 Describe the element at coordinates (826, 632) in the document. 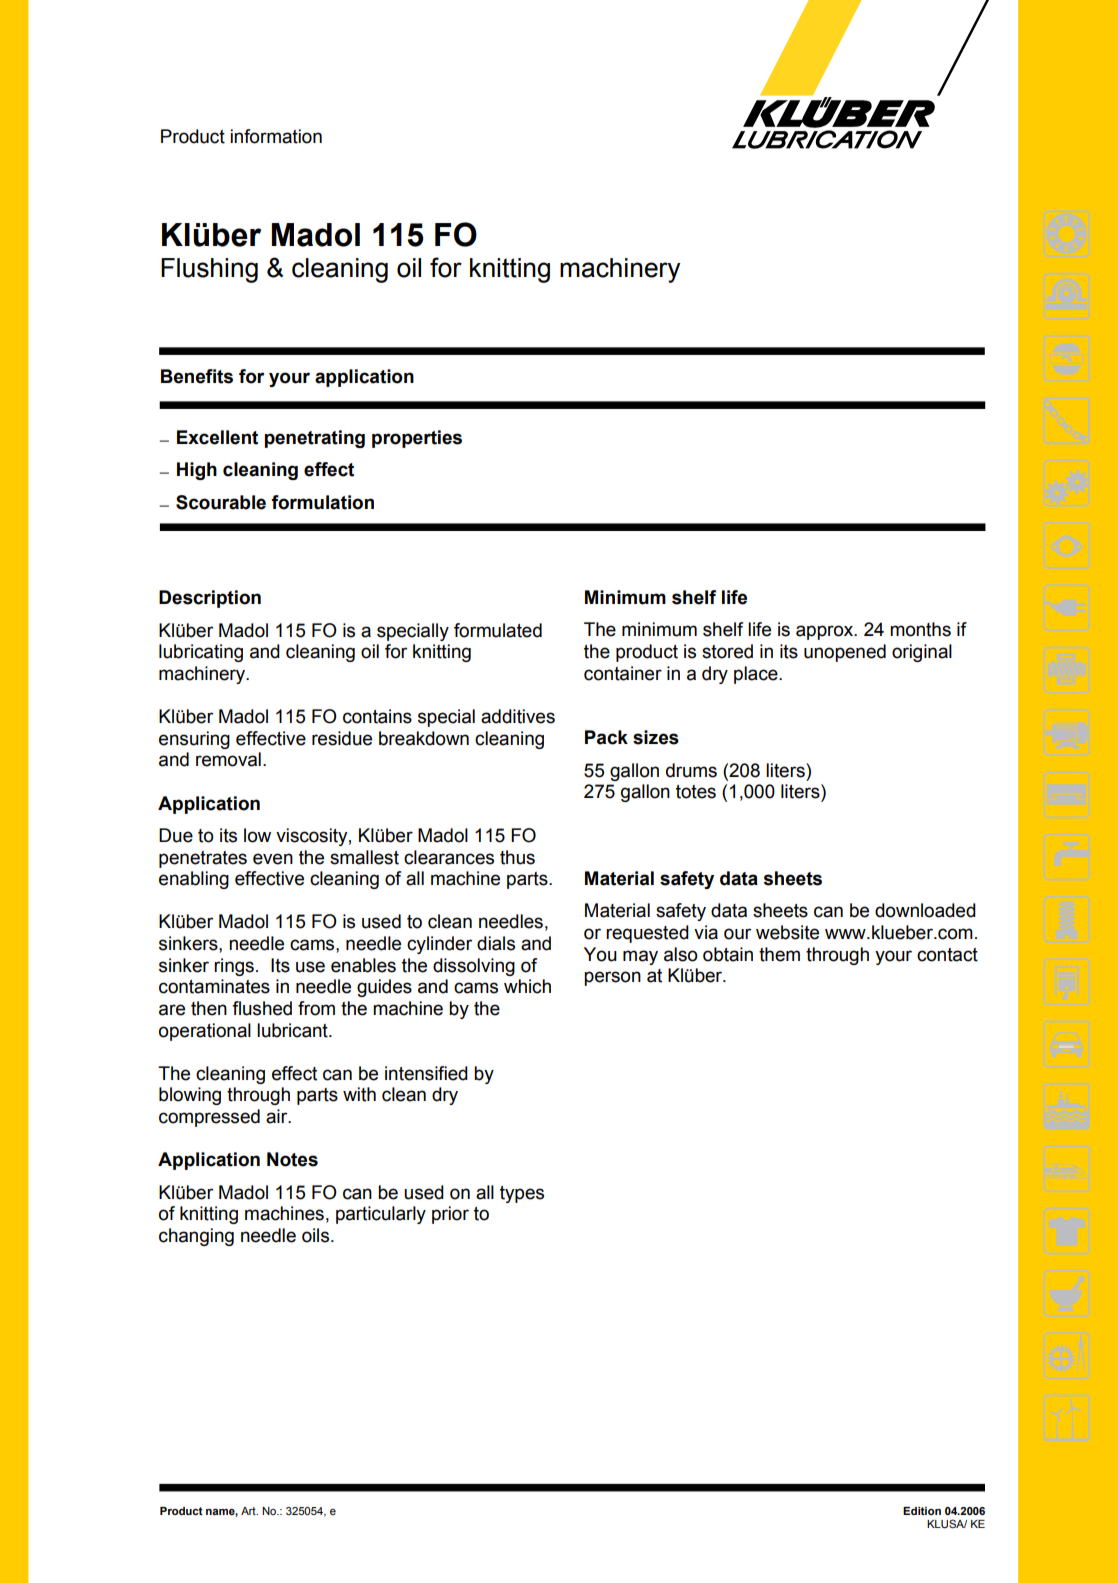

I see `approx` at that location.
